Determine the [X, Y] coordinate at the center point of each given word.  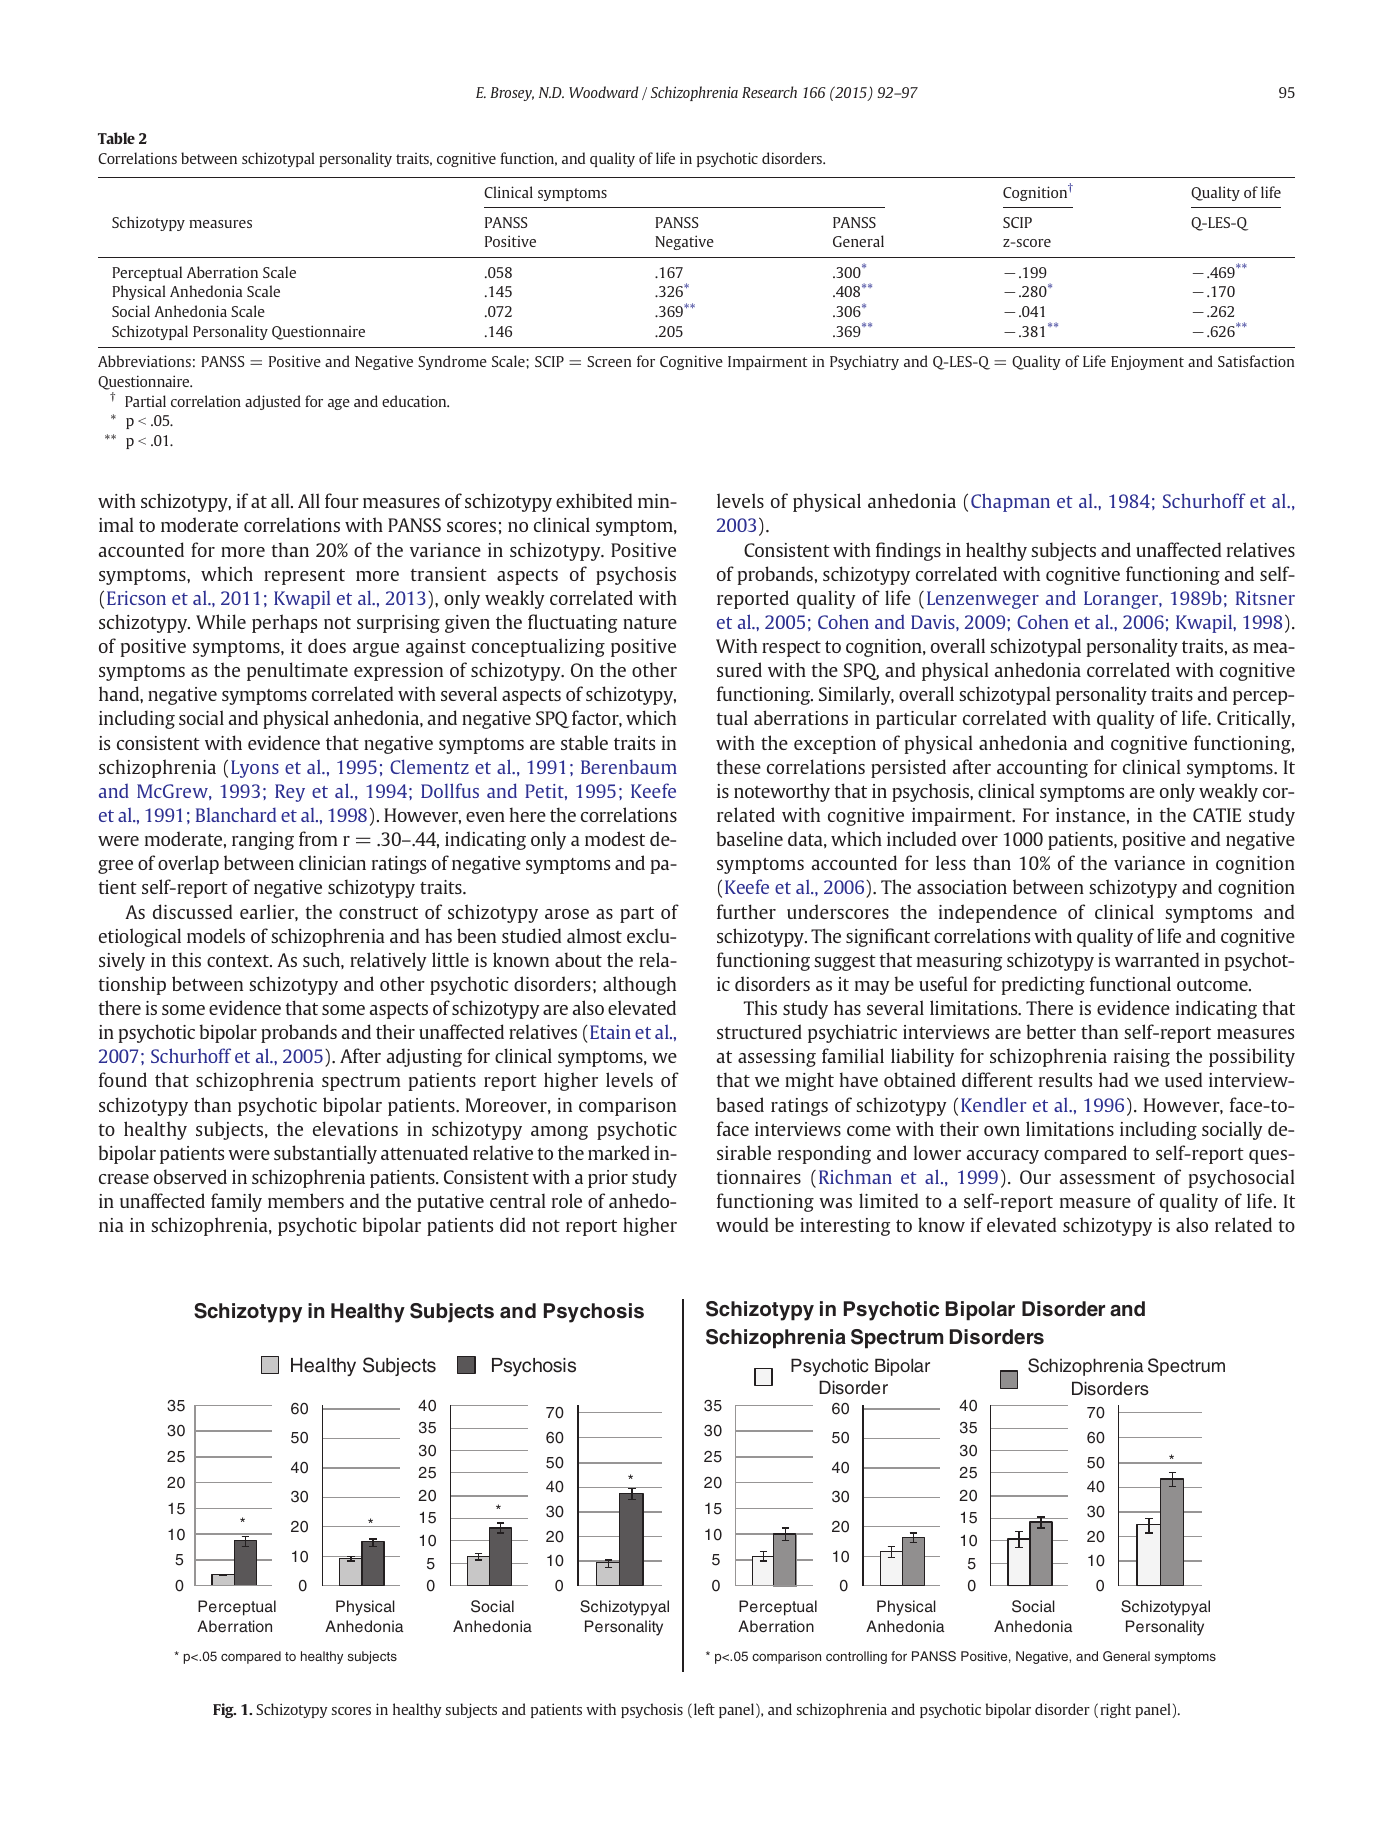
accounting [1042, 769]
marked [619, 1152]
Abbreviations [144, 361]
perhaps [284, 623]
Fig [224, 1710]
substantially [325, 1154]
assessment [1107, 1178]
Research [769, 92]
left [704, 1709]
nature [650, 623]
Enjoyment [1147, 363]
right [1115, 1710]
